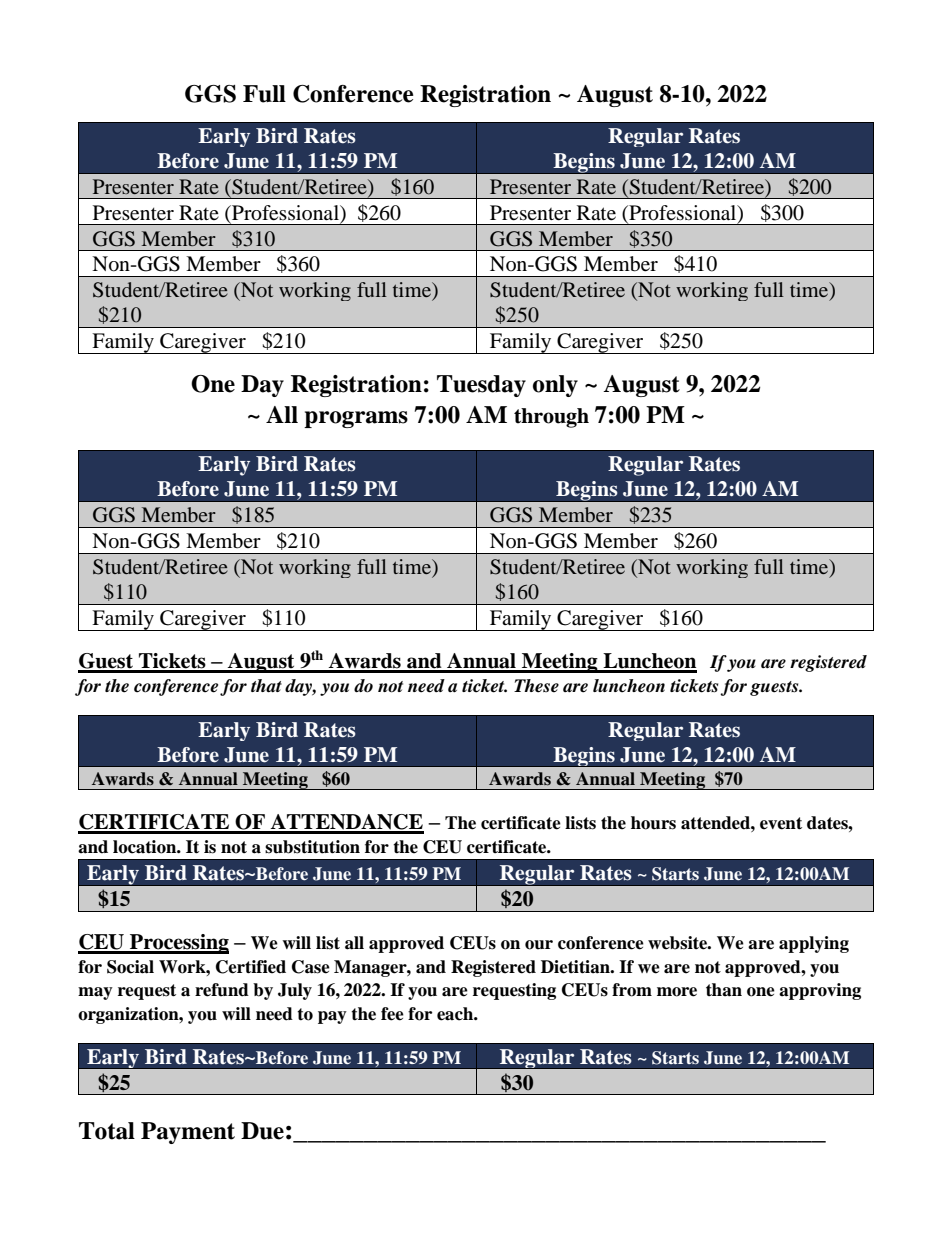 The height and width of the screenshot is (1233, 952). What do you see at coordinates (814, 944) in the screenshot?
I see `applying` at bounding box center [814, 944].
